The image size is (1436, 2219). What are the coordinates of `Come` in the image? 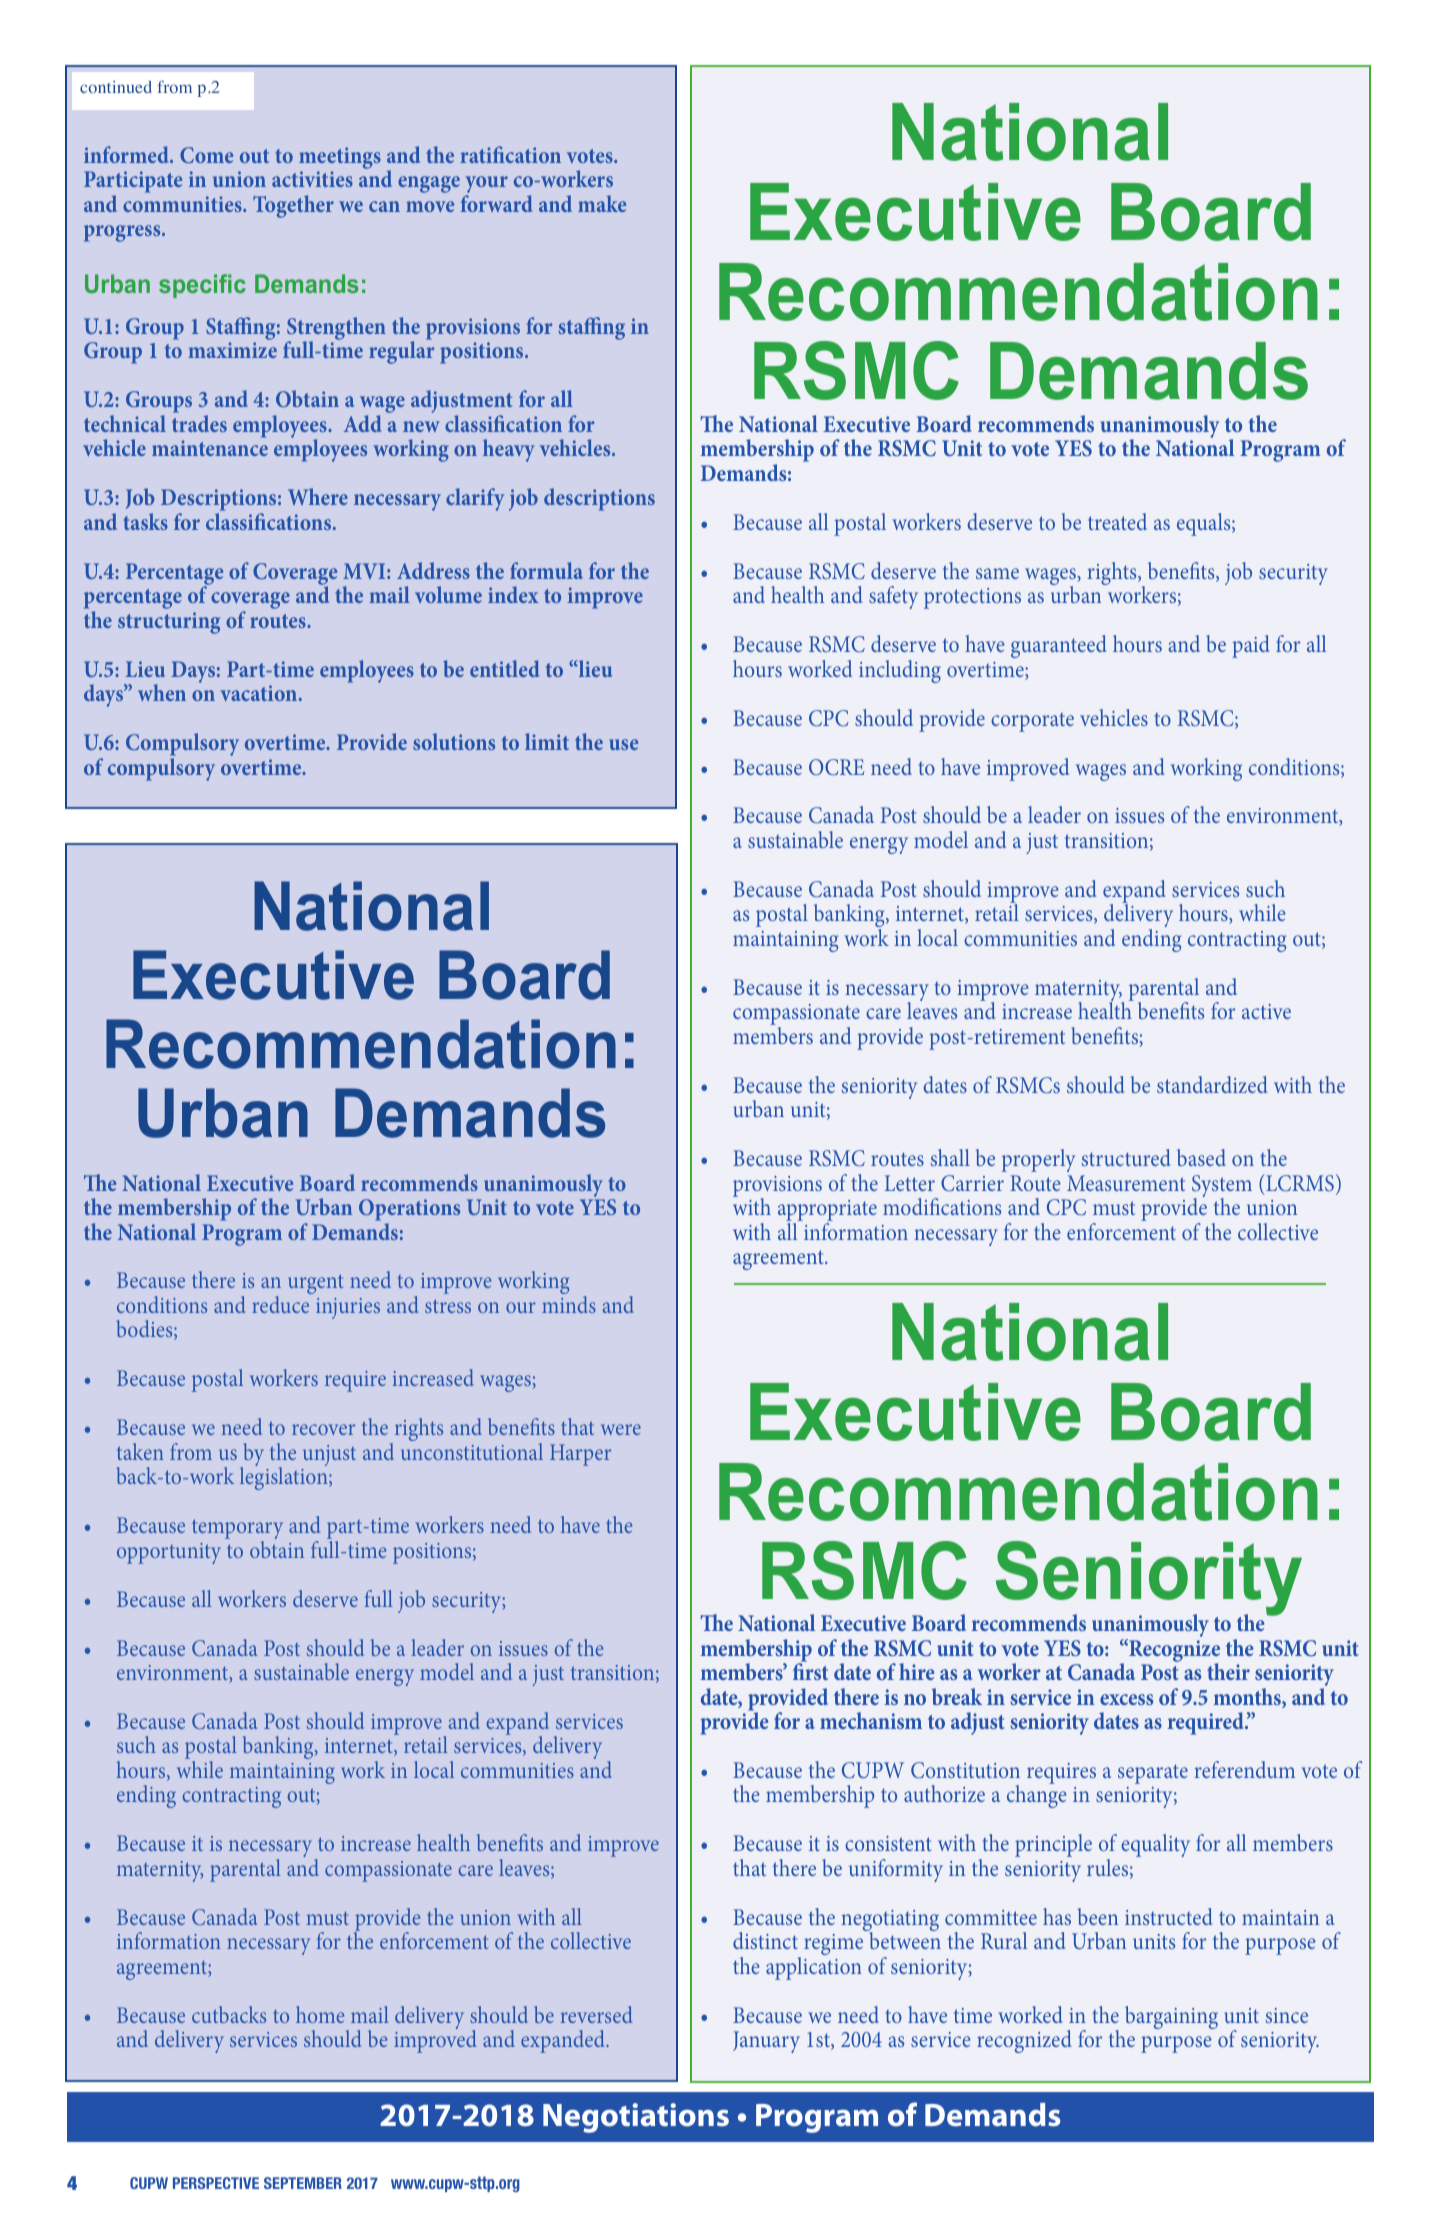 It's located at (206, 155).
